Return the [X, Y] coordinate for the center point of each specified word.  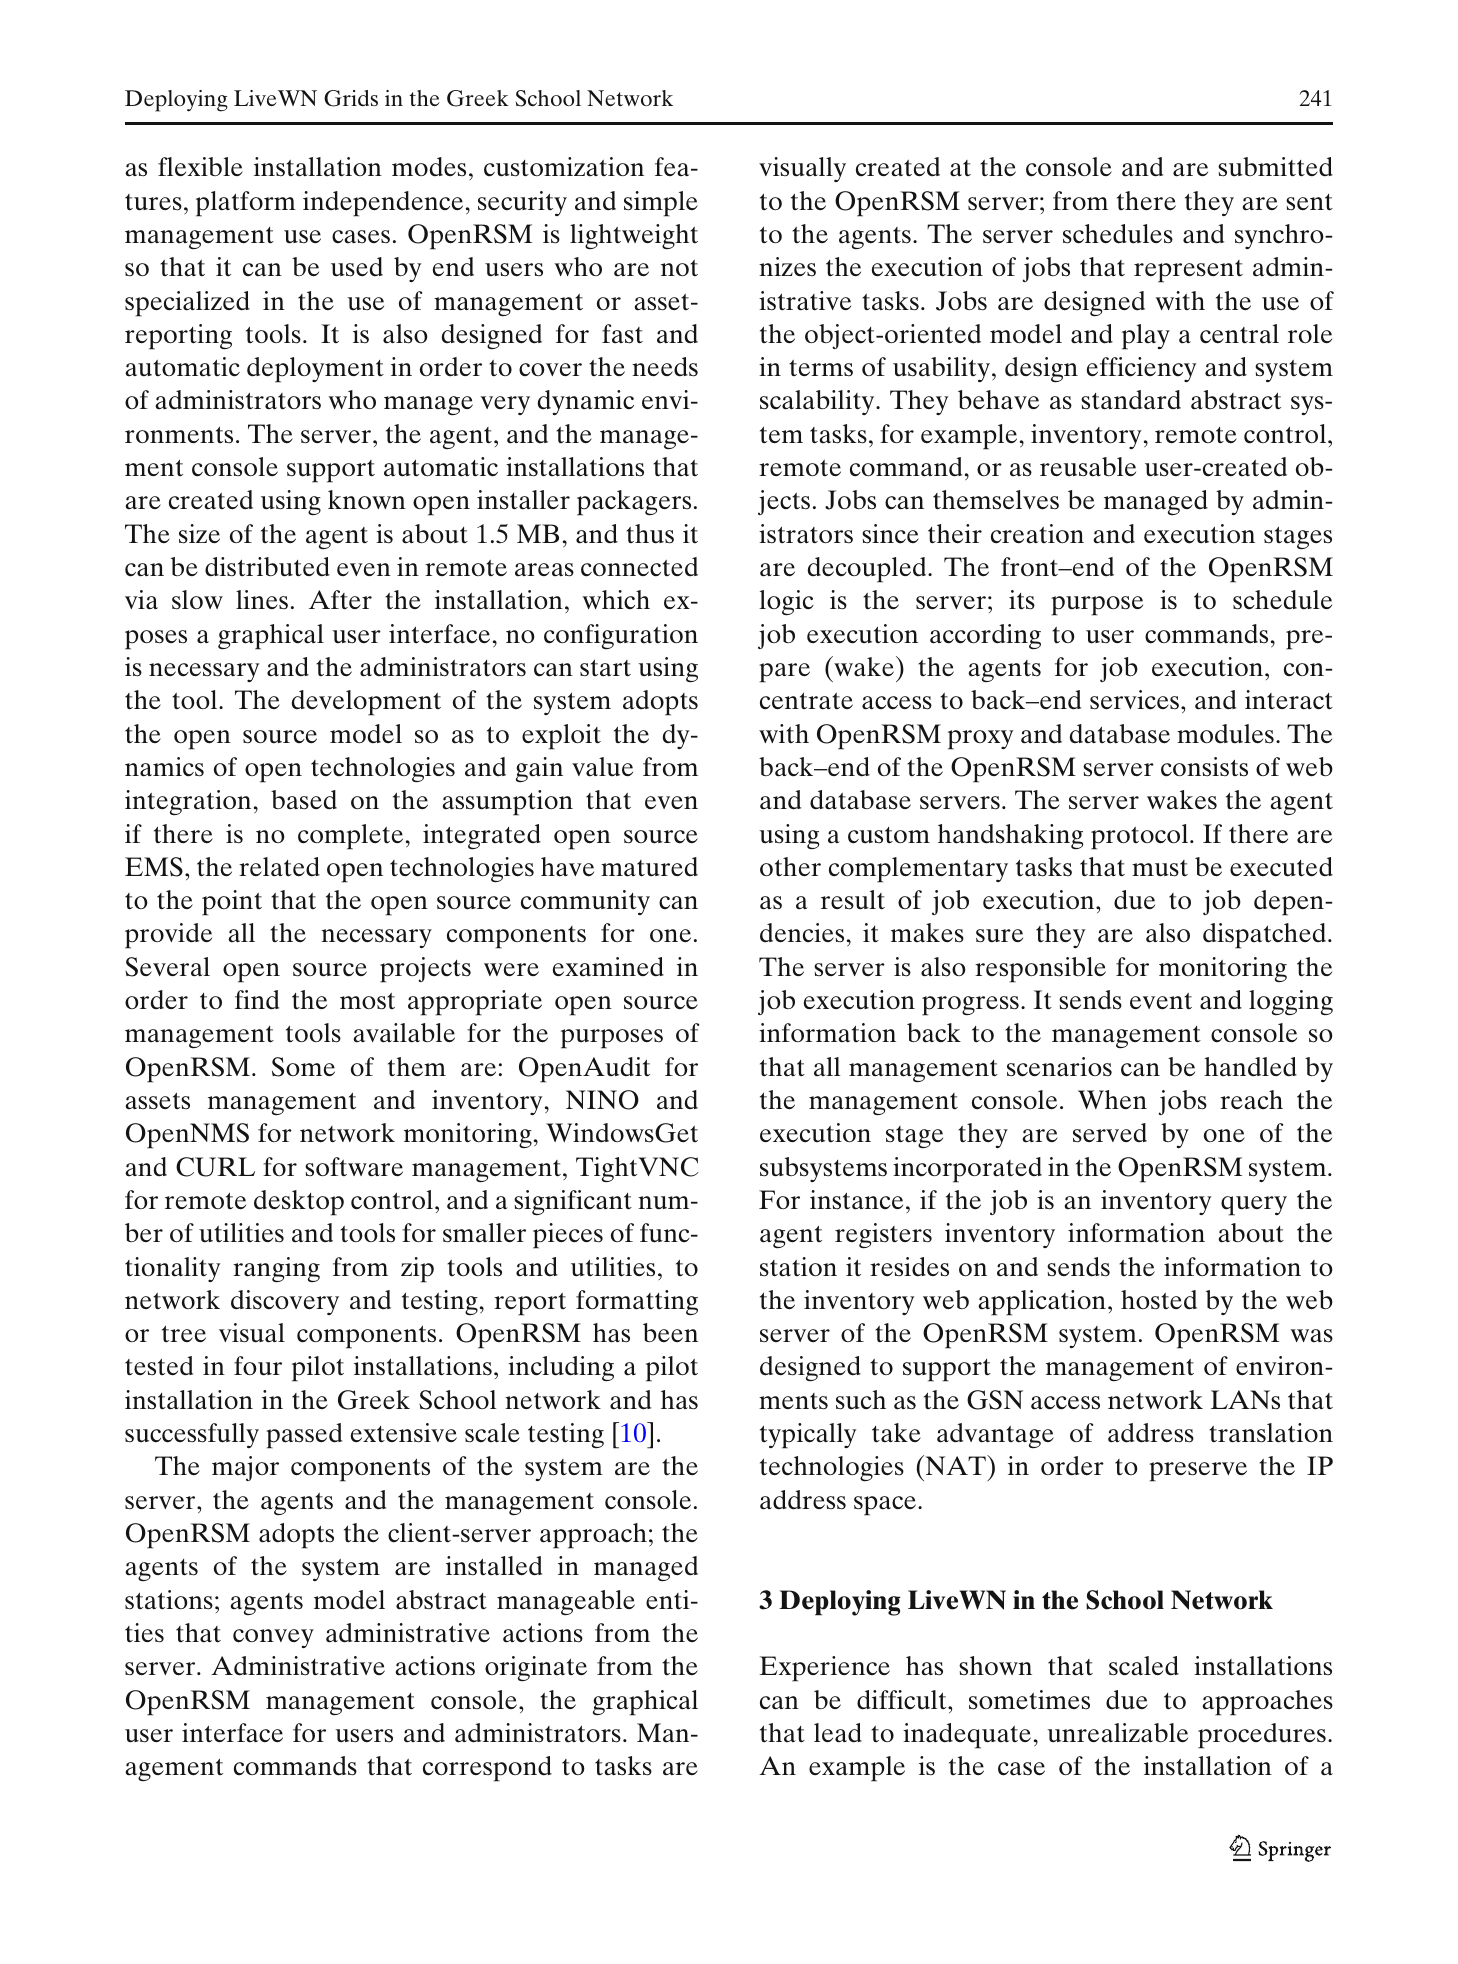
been [670, 1333]
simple [661, 204]
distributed [267, 567]
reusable [1088, 467]
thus [650, 534]
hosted [1159, 1300]
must [1160, 868]
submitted [1275, 167]
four [258, 1366]
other [790, 867]
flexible [200, 167]
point [232, 903]
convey [273, 1638]
